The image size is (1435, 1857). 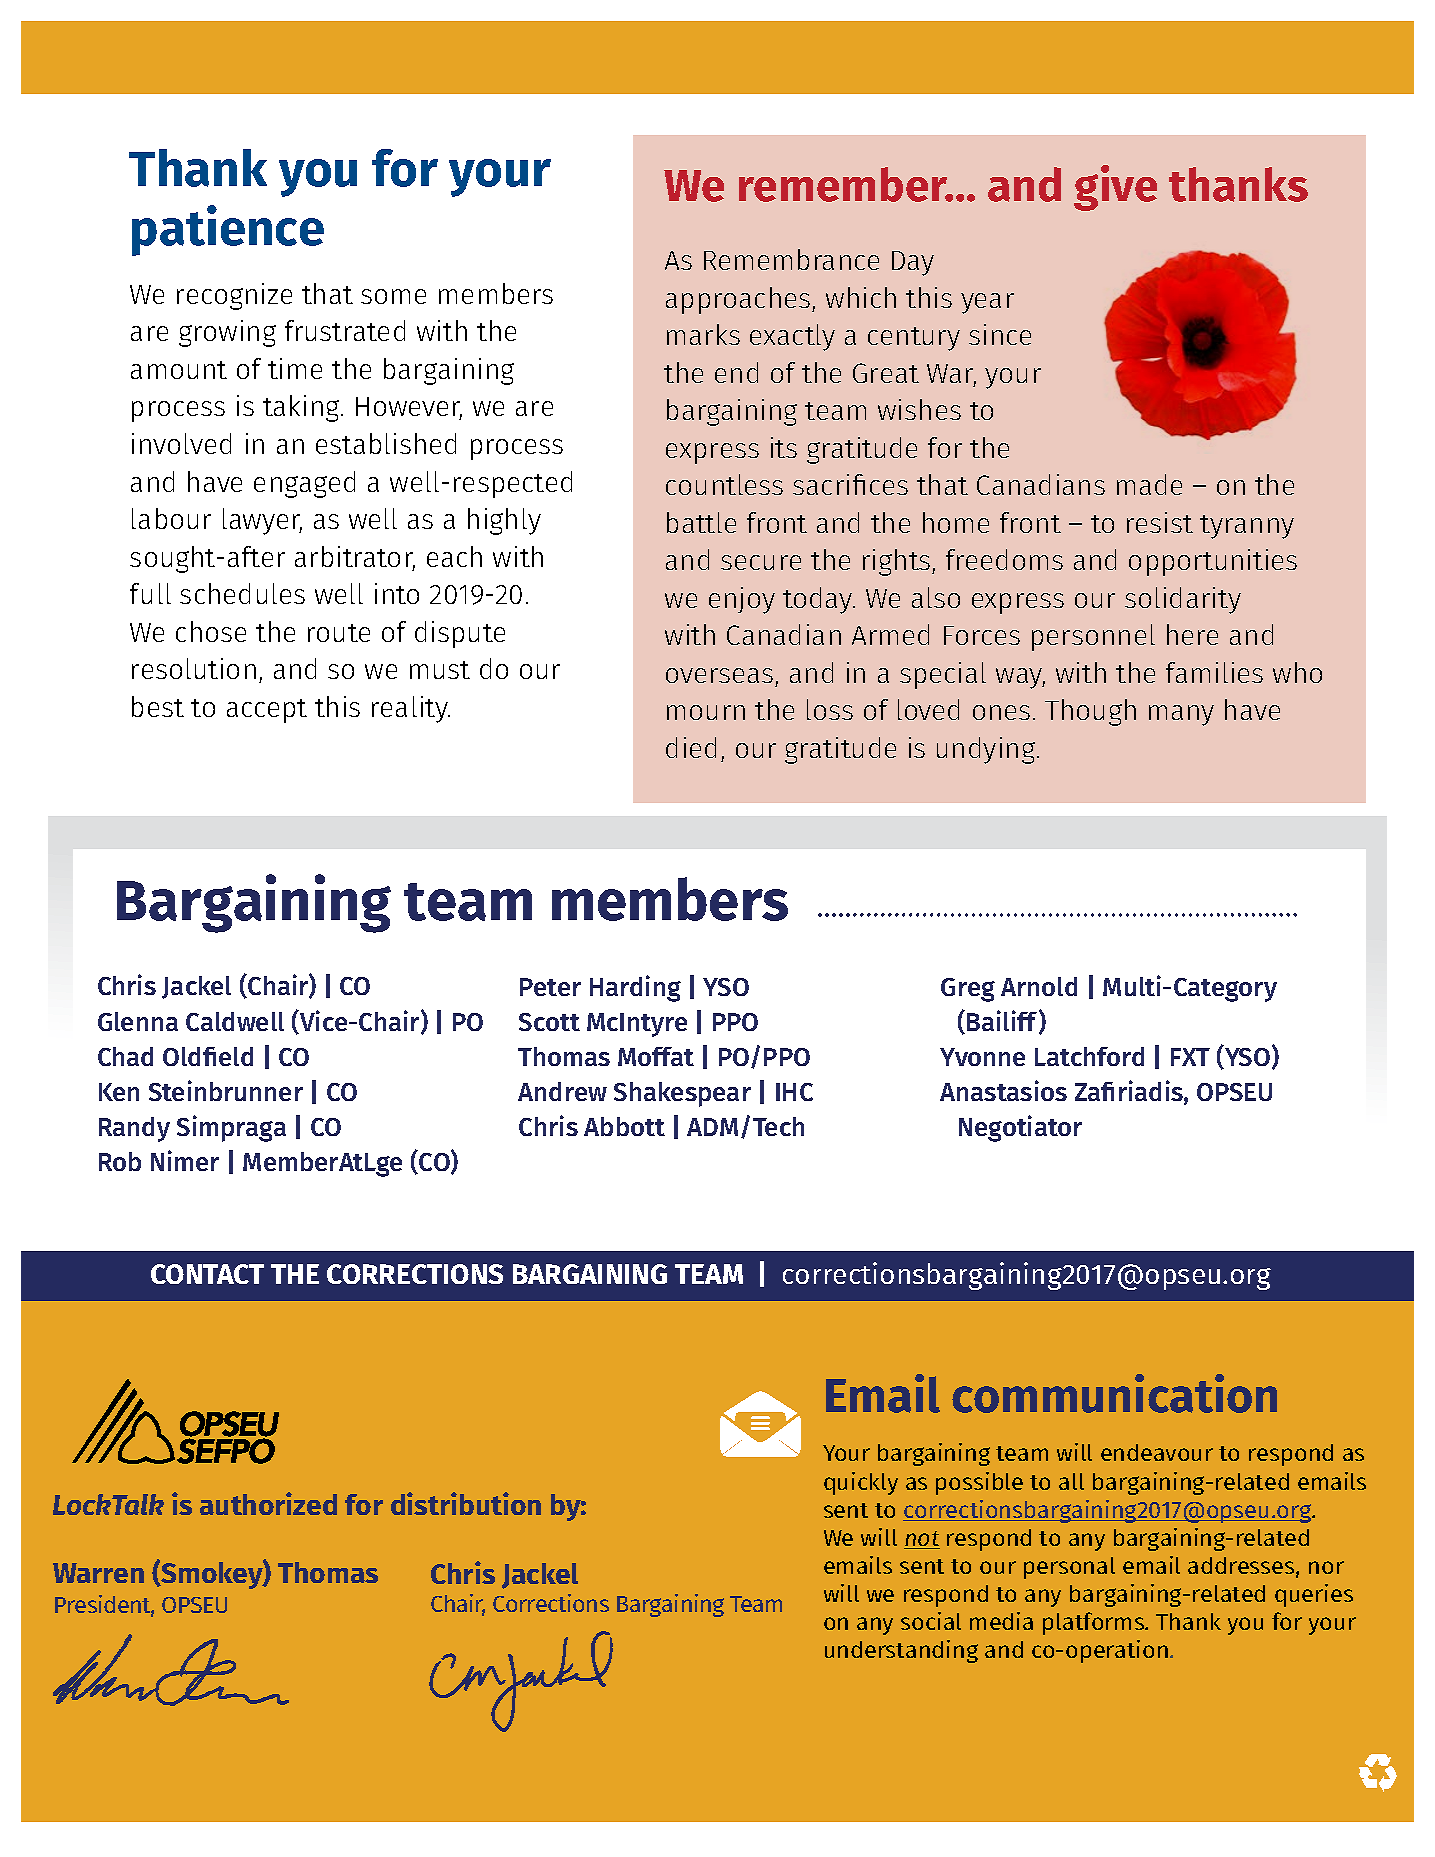 What do you see at coordinates (98, 1573) in the screenshot?
I see `Warren` at bounding box center [98, 1573].
